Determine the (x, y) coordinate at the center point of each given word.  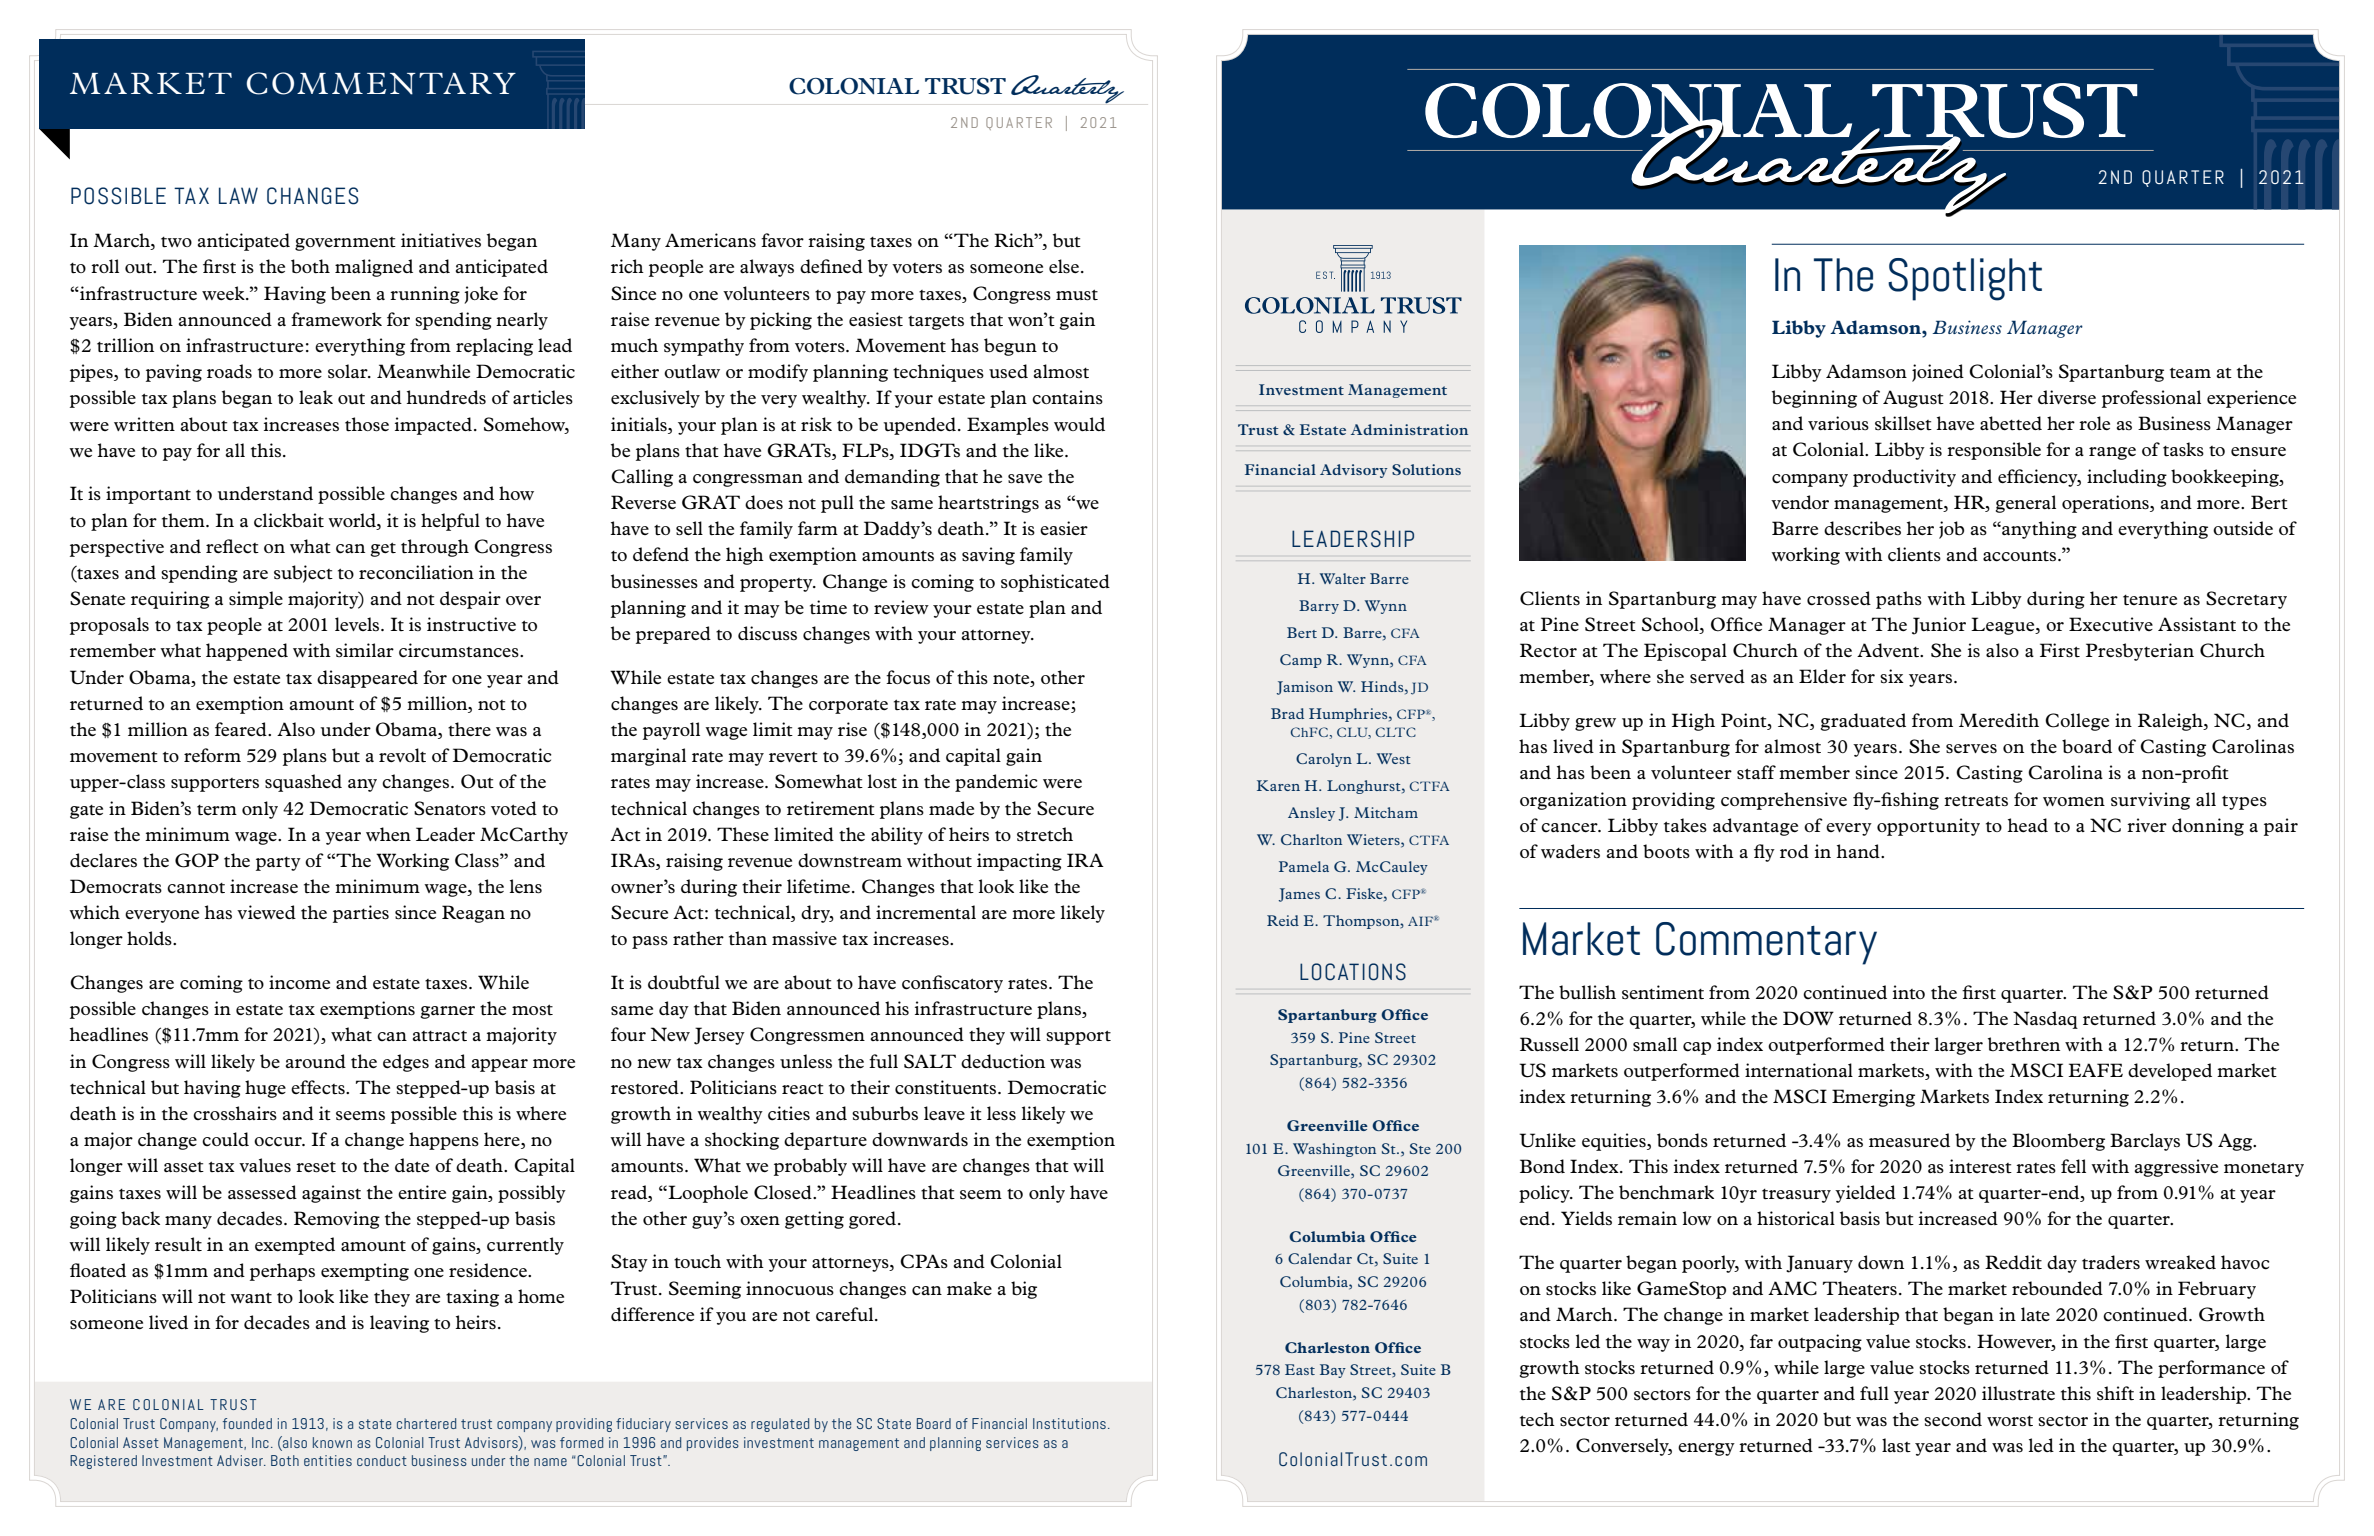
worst (2010, 1421)
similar (365, 650)
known (332, 1442)
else (1065, 266)
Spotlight (1965, 279)
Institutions (1069, 1423)
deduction (1003, 1061)
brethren (2024, 1044)
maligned (374, 268)
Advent (1889, 650)
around (316, 1061)
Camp (1301, 661)
